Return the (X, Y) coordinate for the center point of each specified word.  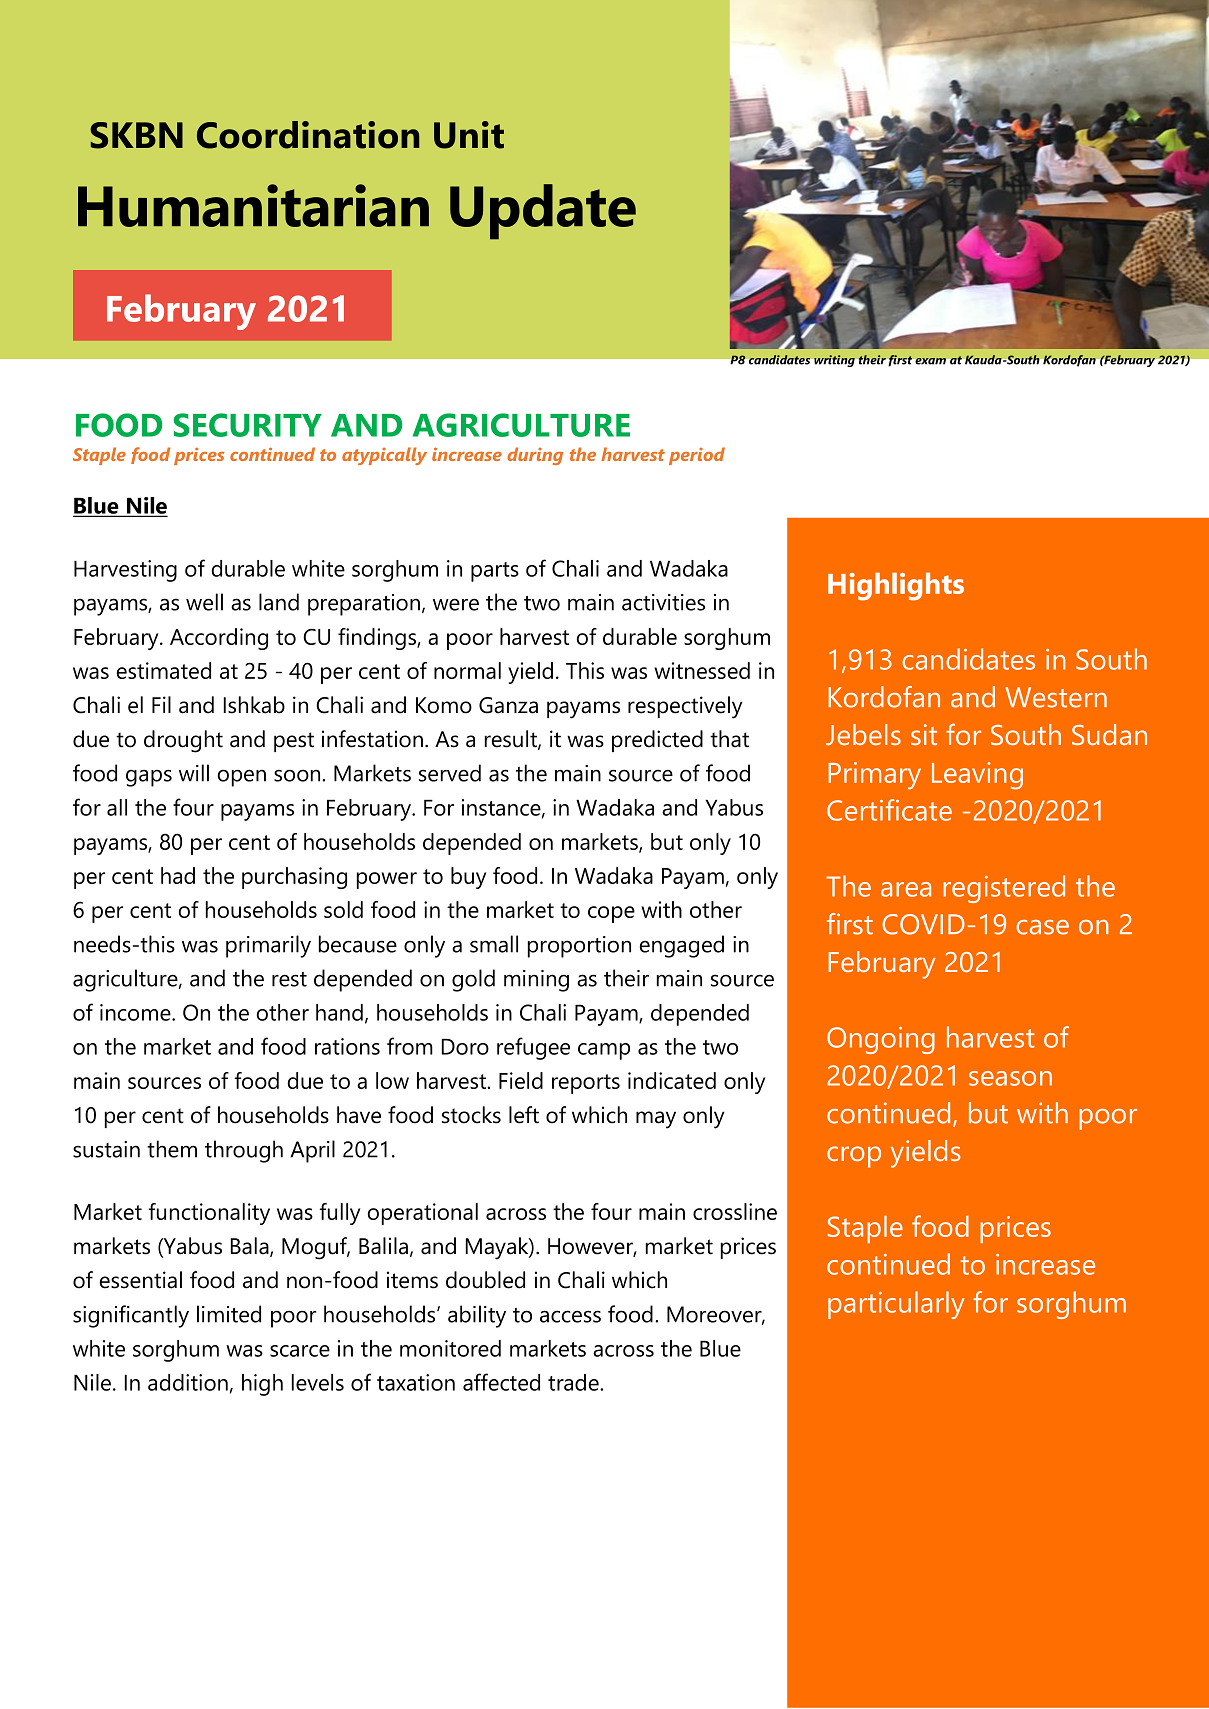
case (1042, 927)
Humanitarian (253, 205)
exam (930, 361)
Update (543, 212)
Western (1056, 697)
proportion (579, 947)
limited (229, 1314)
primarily (268, 946)
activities (663, 602)
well (204, 602)
